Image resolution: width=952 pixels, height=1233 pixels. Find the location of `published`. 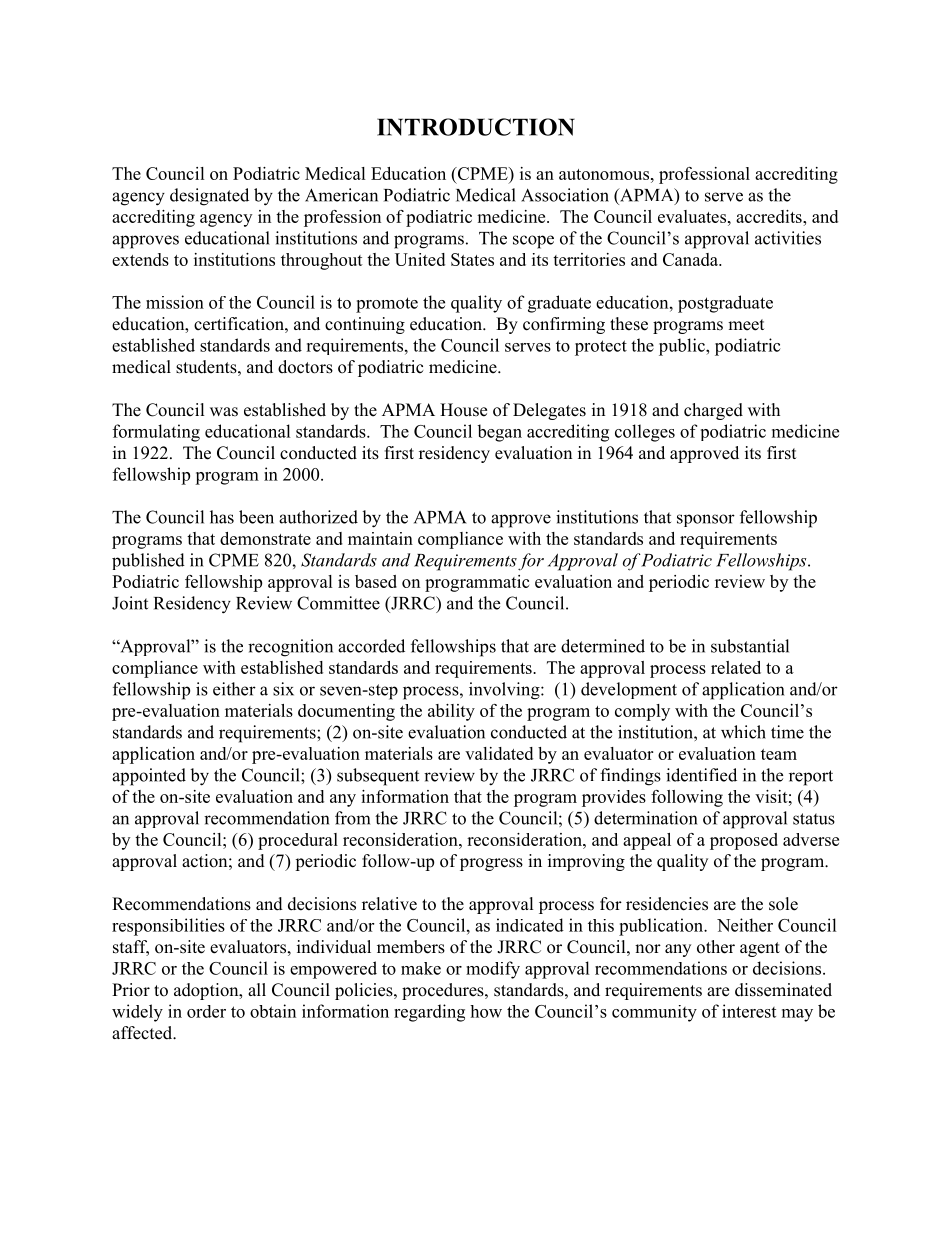

published is located at coordinates (148, 561).
